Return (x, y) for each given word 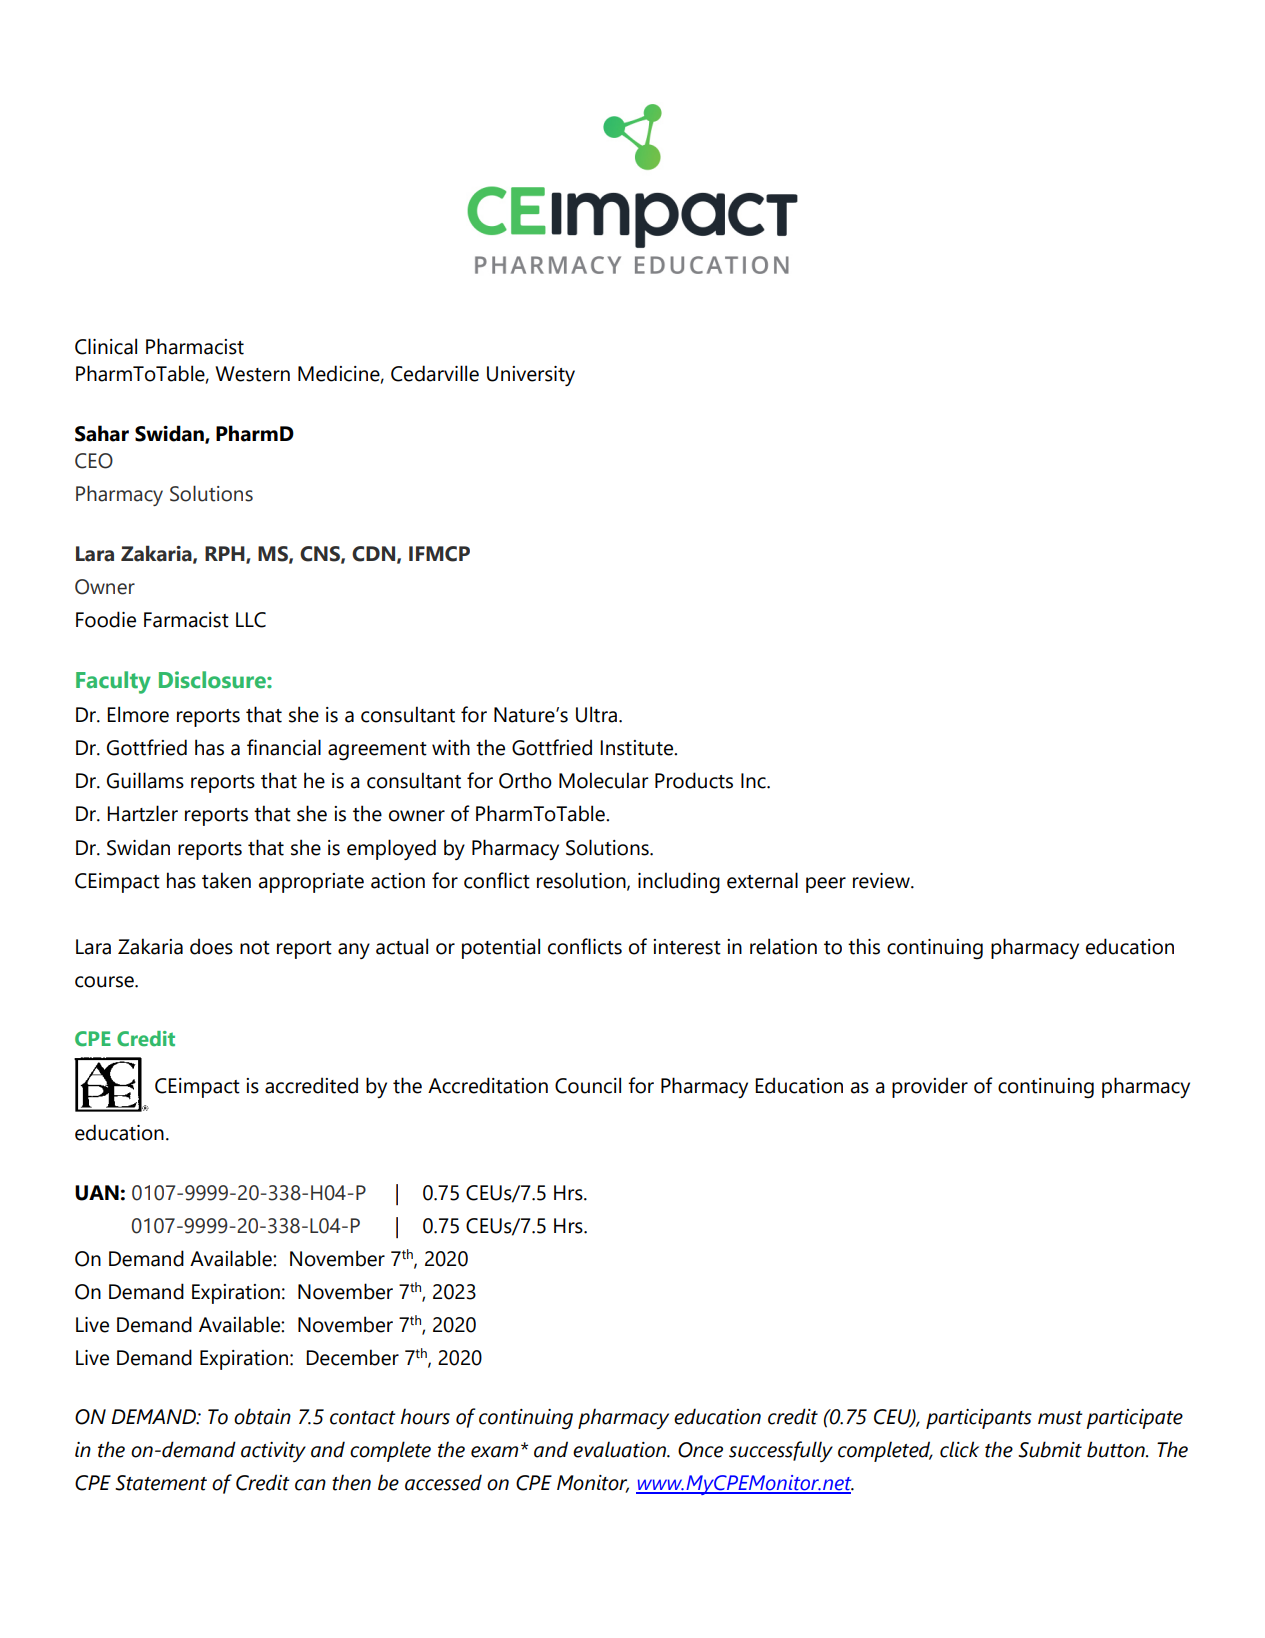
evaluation (621, 1449)
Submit (1050, 1449)
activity (273, 1452)
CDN (375, 554)
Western (252, 374)
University (531, 376)
